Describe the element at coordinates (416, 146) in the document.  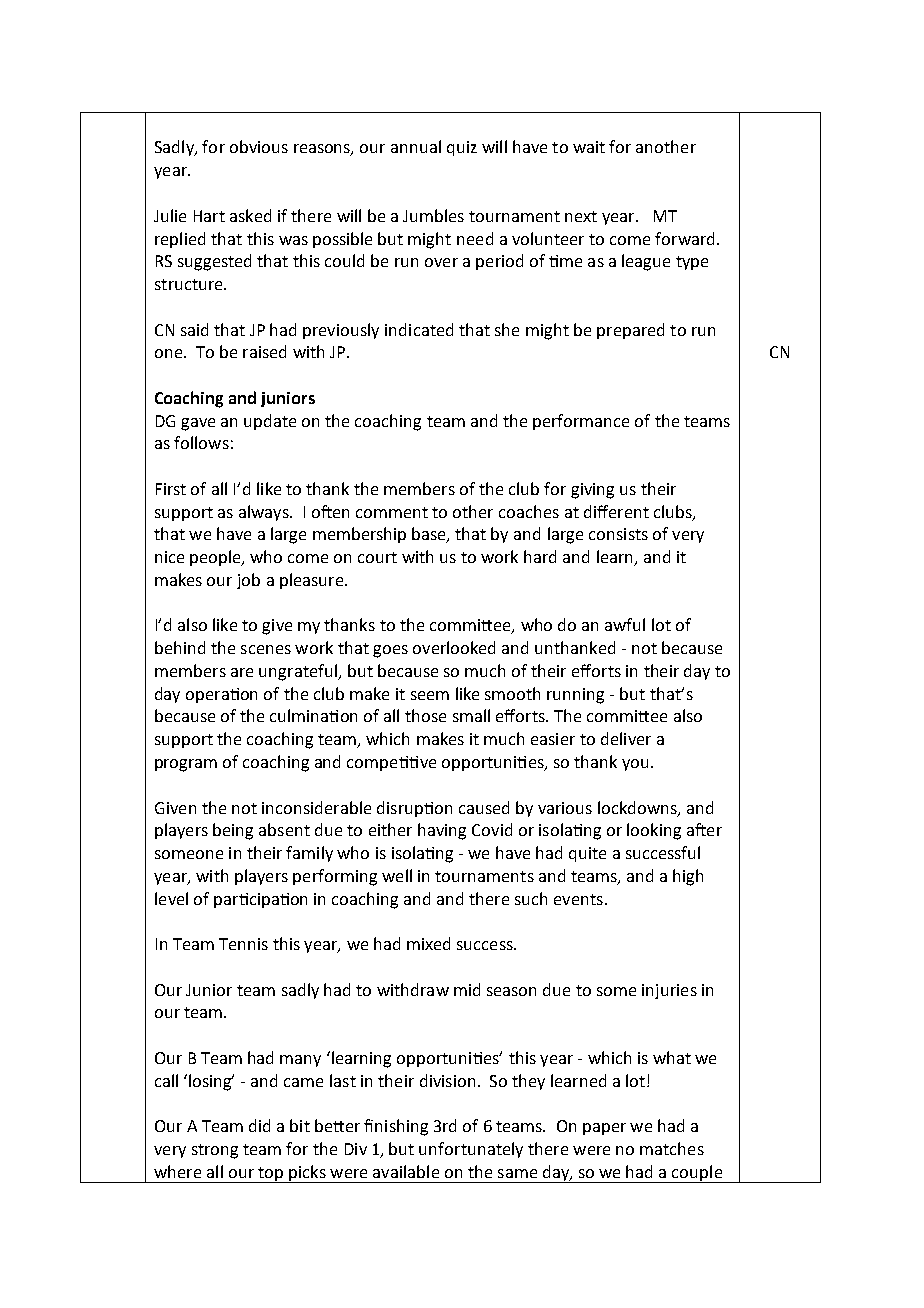
I see `annual` at that location.
